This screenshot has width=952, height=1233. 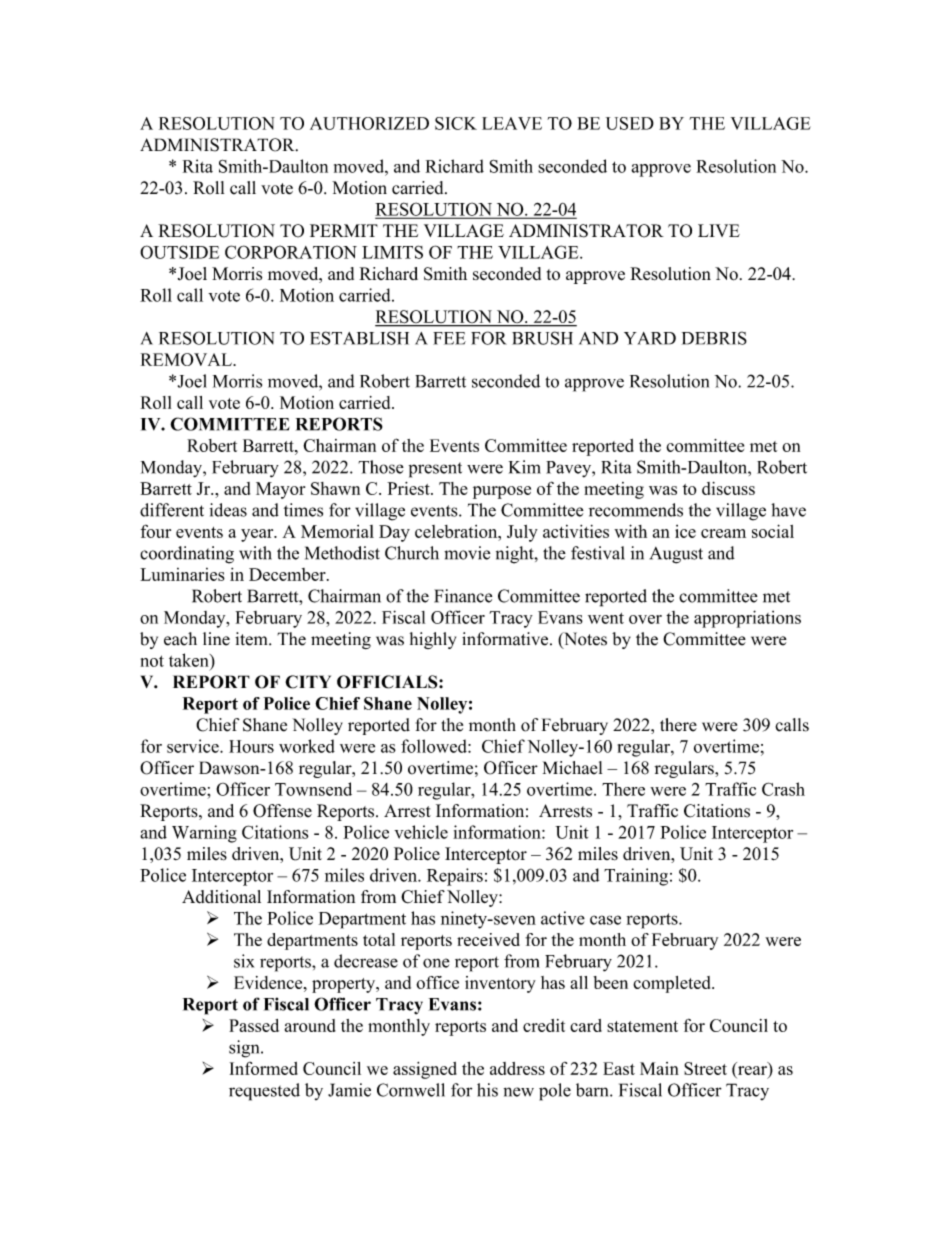 I want to click on SICK, so click(x=456, y=123).
